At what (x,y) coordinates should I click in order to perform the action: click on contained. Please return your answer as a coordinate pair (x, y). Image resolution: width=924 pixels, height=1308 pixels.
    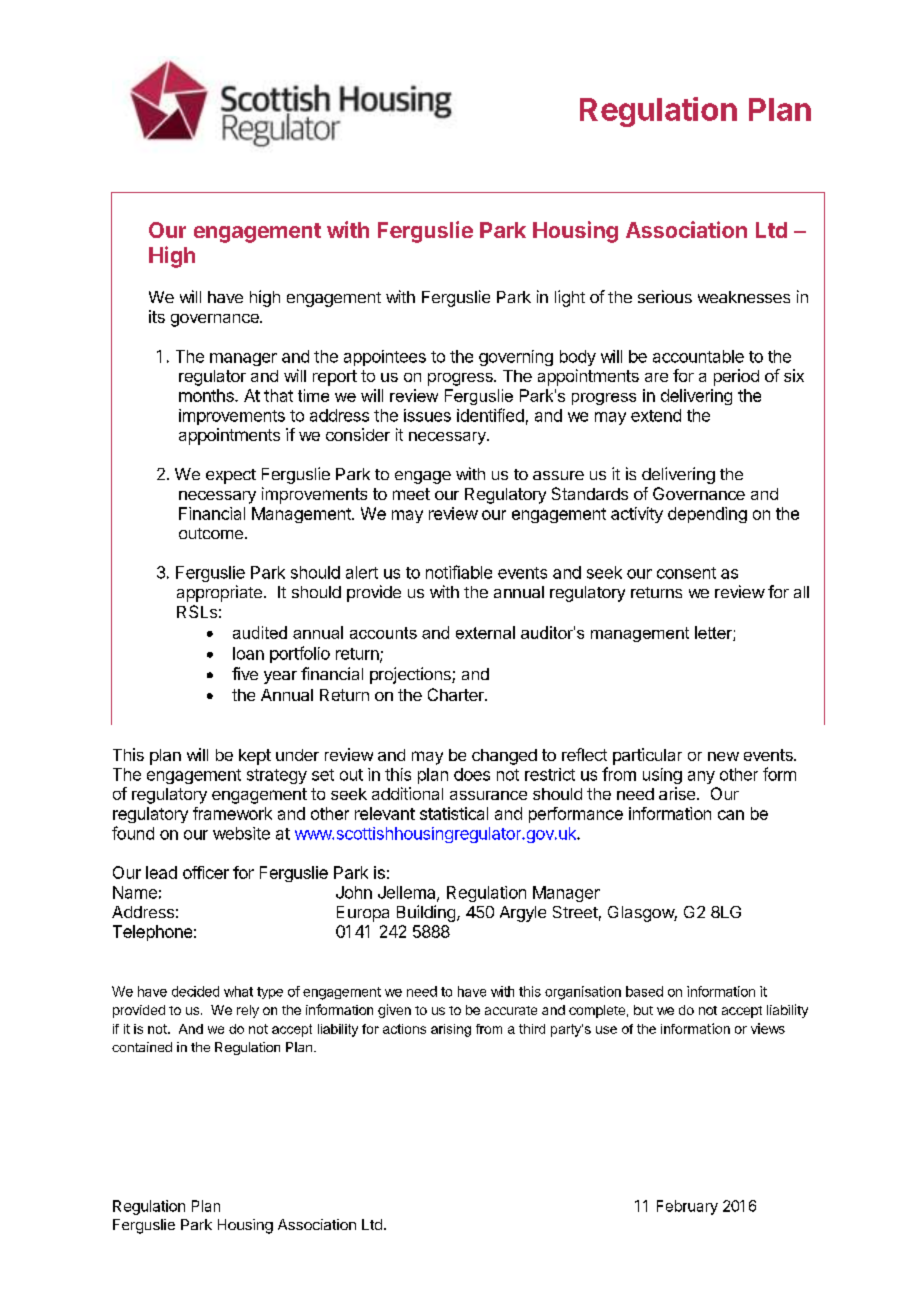
    Looking at the image, I should click on (142, 1047).
